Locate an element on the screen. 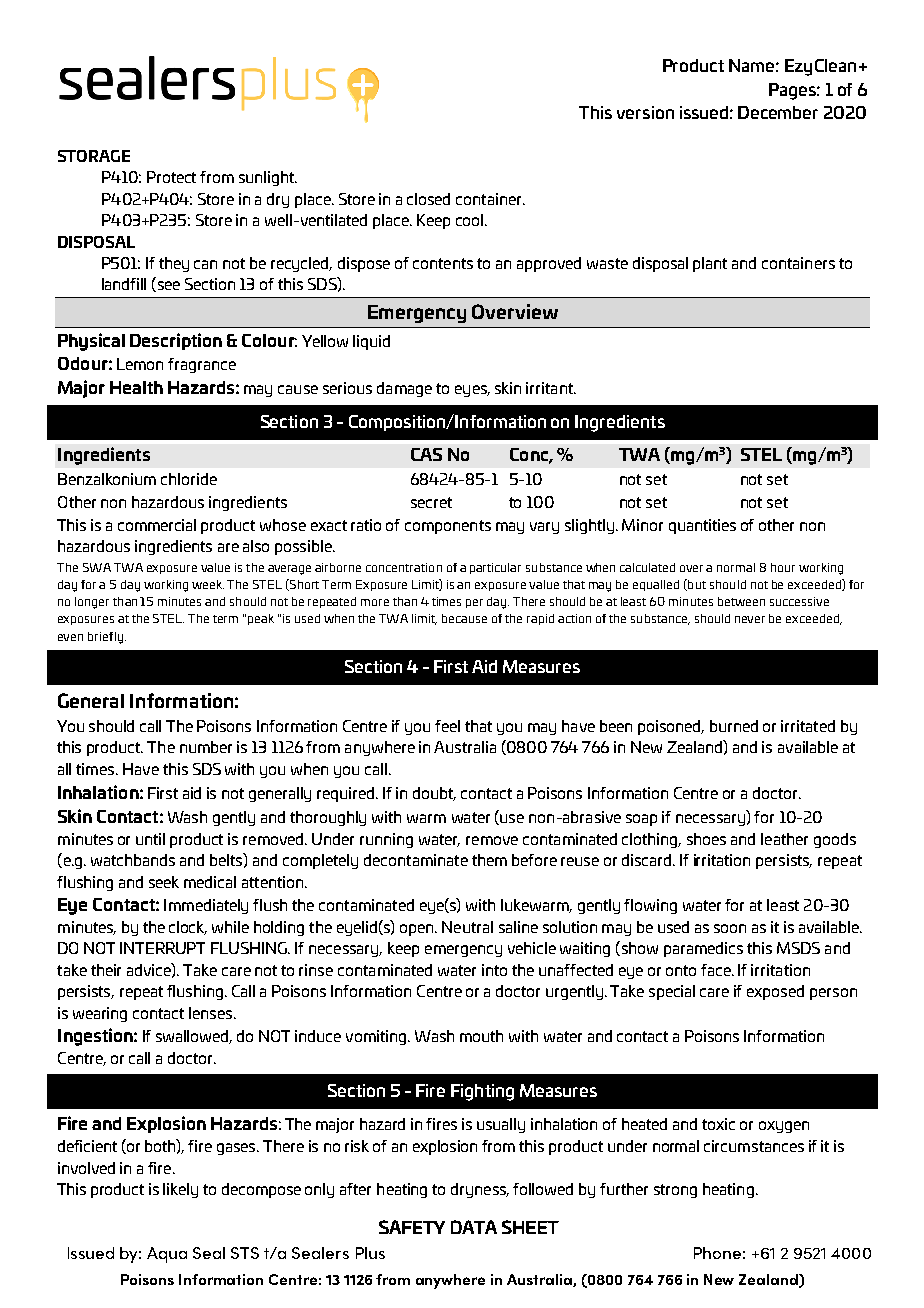  December is located at coordinates (778, 112).
